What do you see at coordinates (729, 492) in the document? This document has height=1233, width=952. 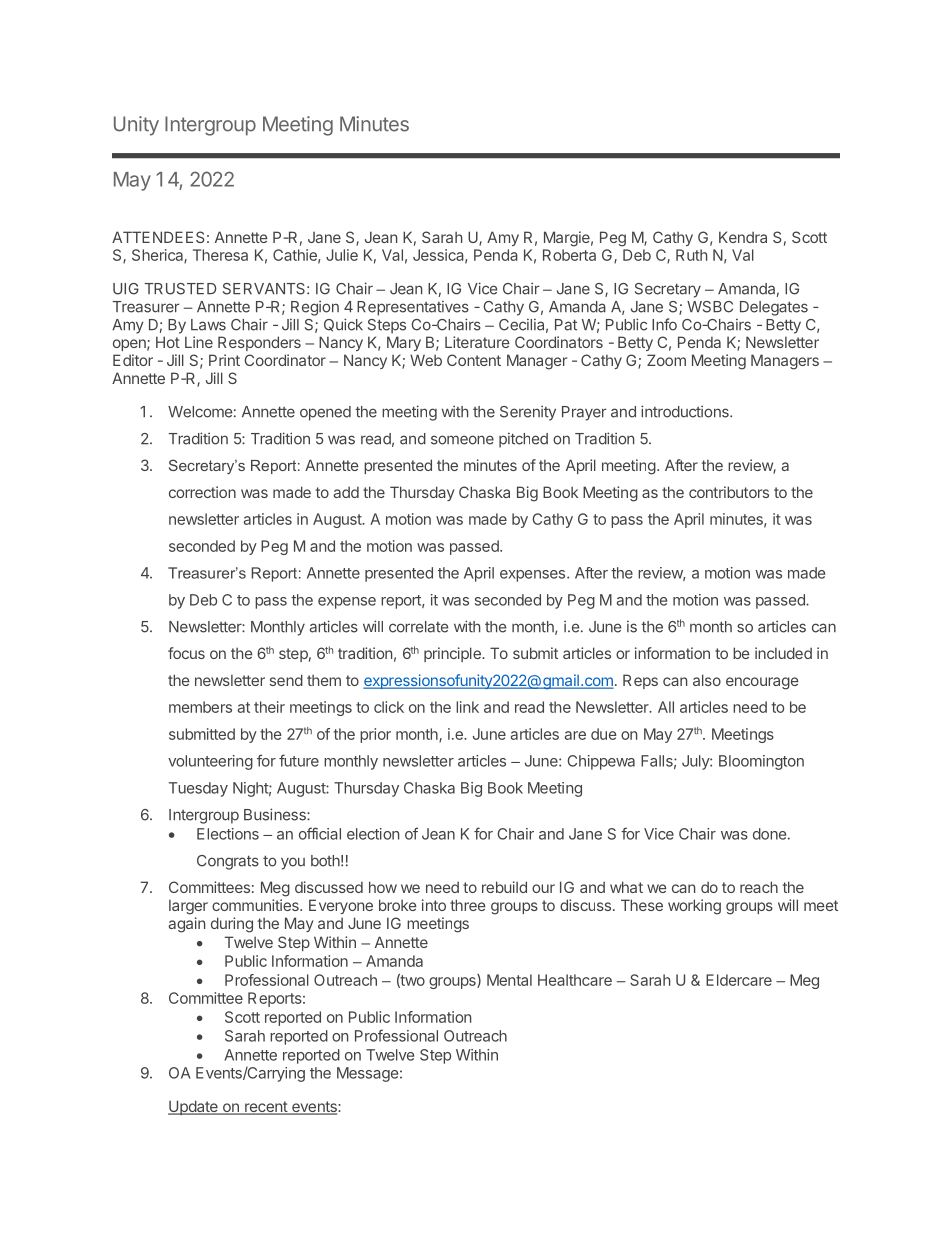 I see `contributors` at bounding box center [729, 492].
